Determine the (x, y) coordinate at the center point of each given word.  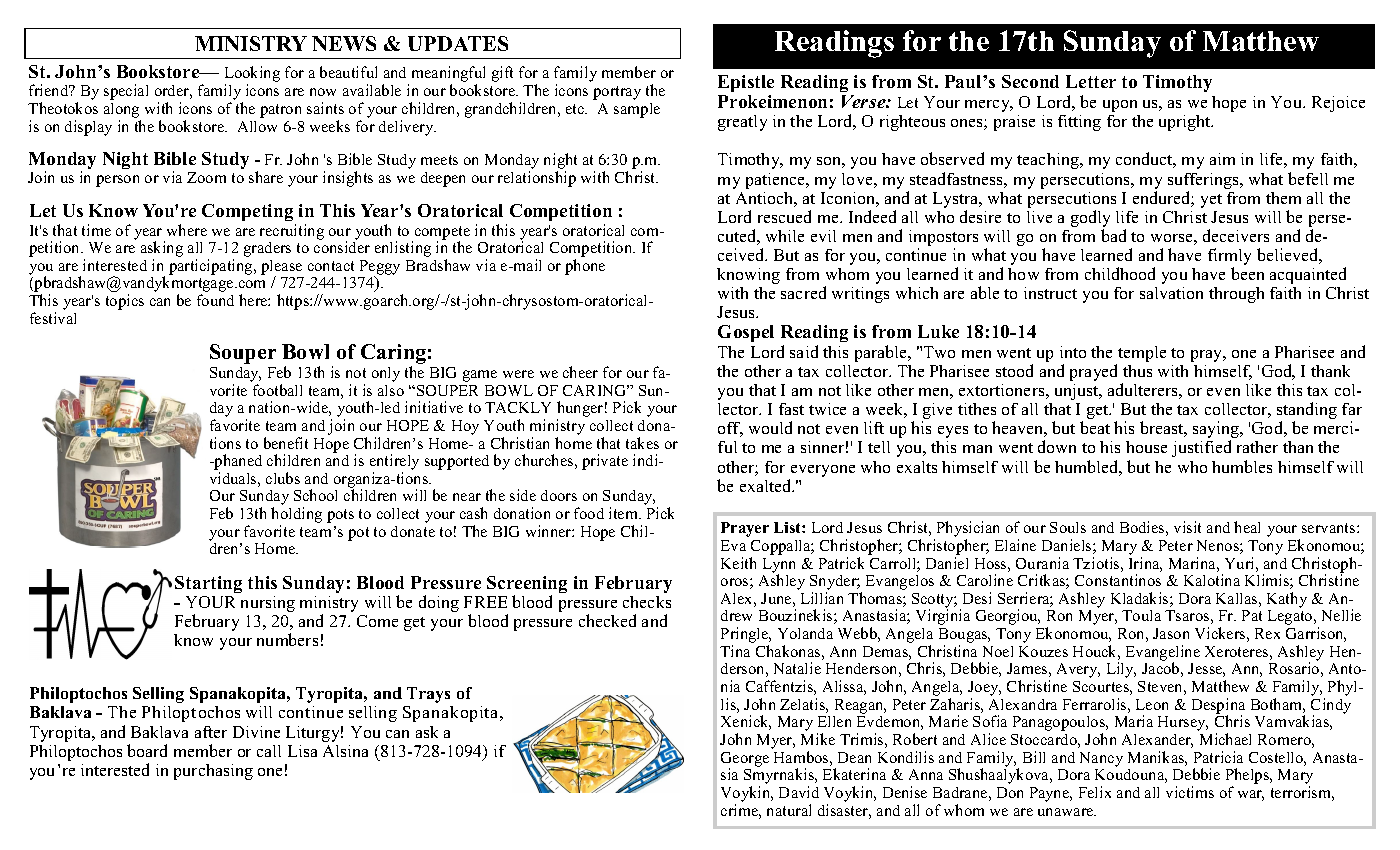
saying (1217, 431)
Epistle (746, 83)
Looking (252, 75)
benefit (286, 443)
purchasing (213, 772)
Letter (1091, 81)
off (730, 429)
